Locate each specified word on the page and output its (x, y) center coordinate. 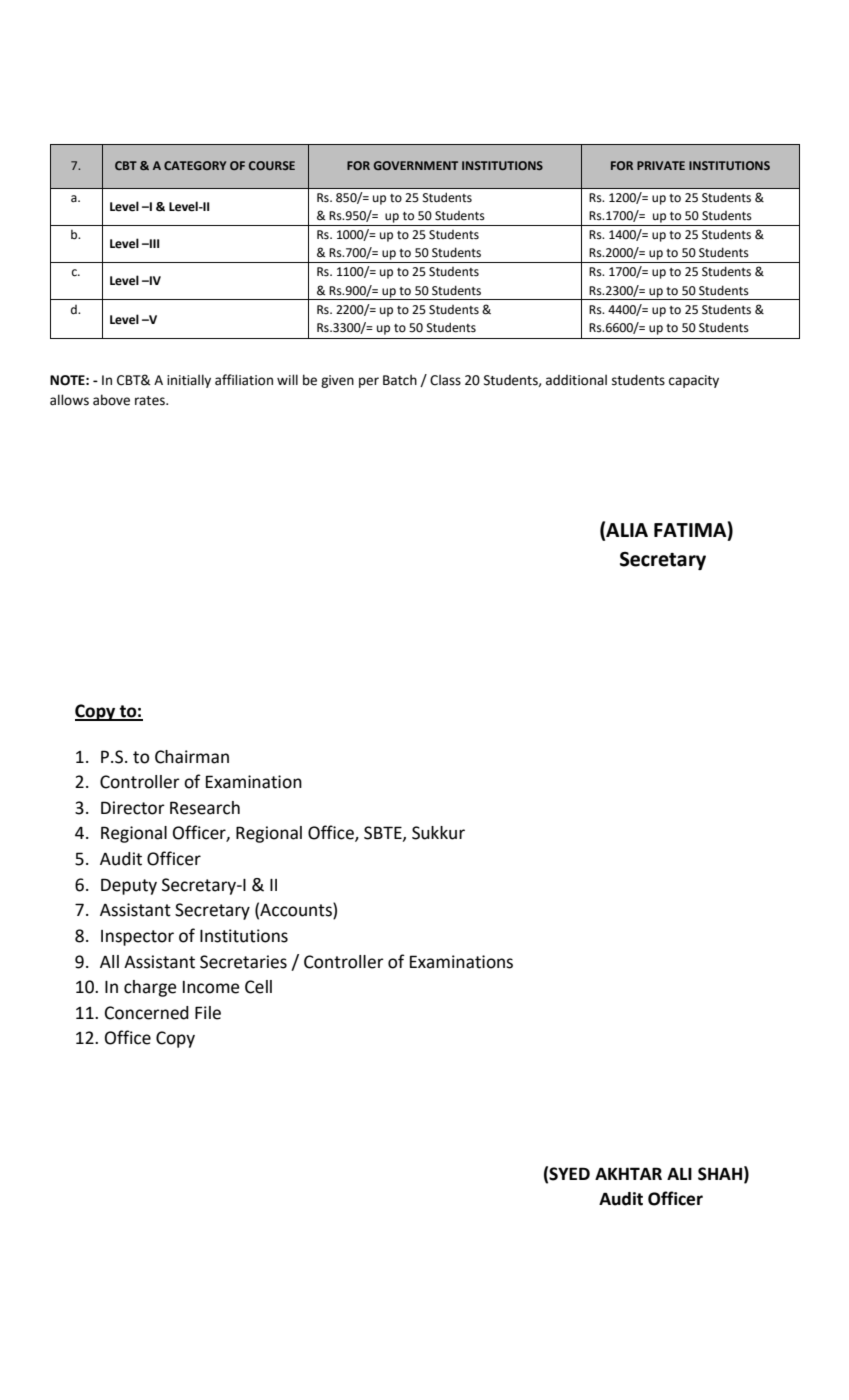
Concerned (147, 1013)
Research (205, 808)
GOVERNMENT (416, 165)
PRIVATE (661, 165)
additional (576, 380)
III (154, 243)
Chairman (192, 757)
